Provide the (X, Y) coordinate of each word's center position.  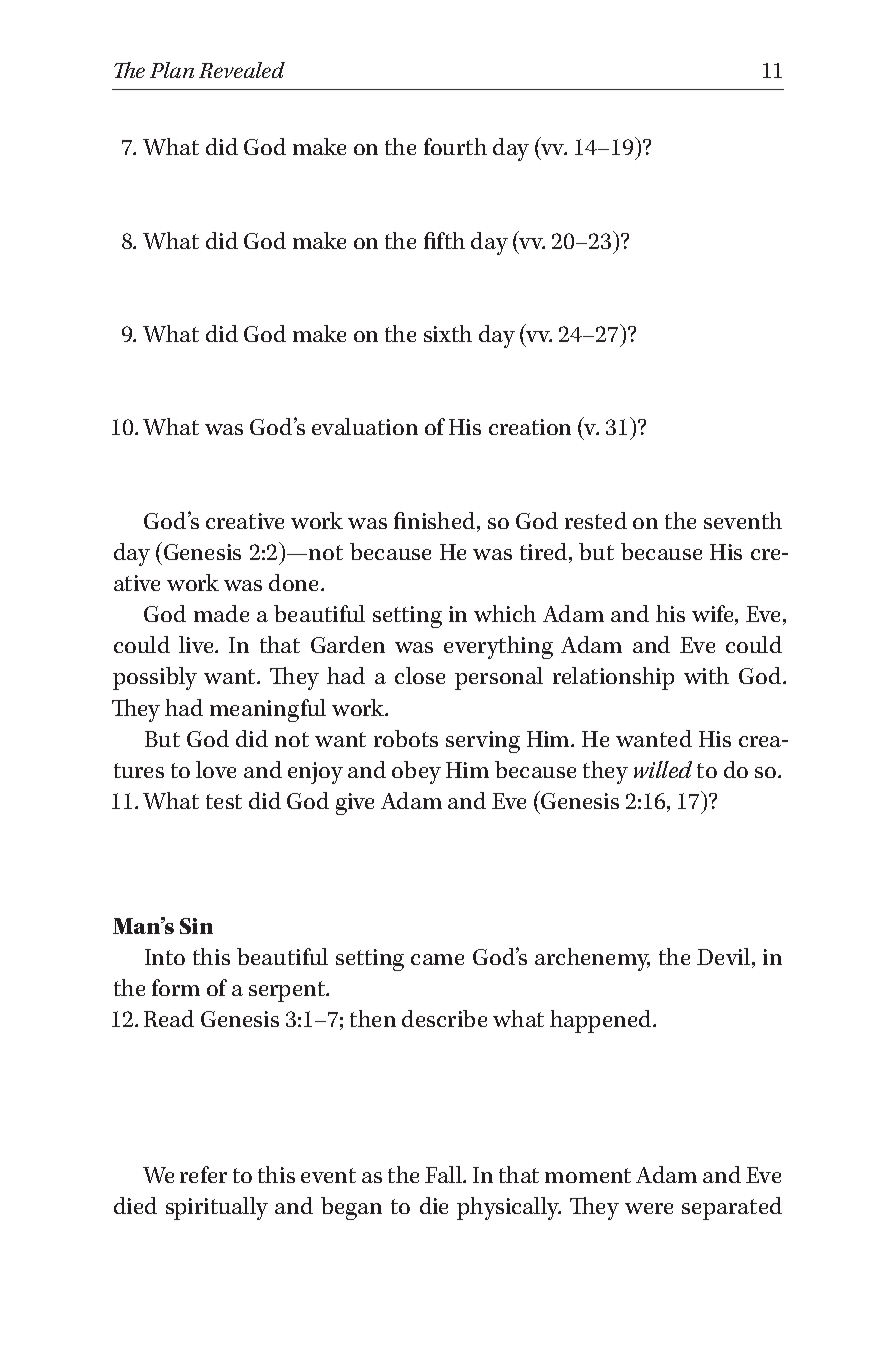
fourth (455, 146)
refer (203, 1174)
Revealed (242, 70)
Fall (444, 1174)
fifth (444, 240)
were (649, 1208)
